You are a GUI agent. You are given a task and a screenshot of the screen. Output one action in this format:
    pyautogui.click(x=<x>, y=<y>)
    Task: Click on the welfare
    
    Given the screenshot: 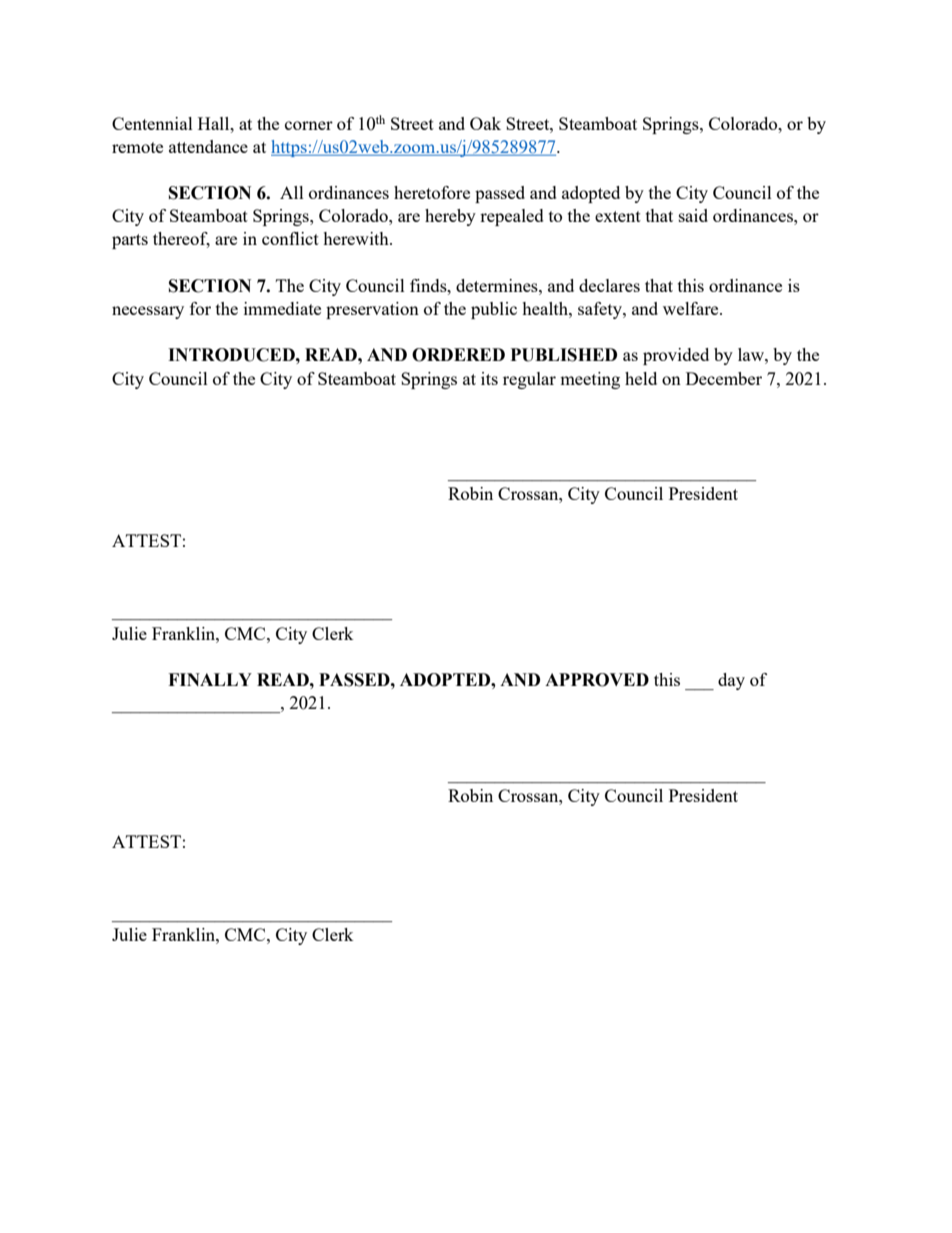 What is the action you would take?
    pyautogui.click(x=692, y=308)
